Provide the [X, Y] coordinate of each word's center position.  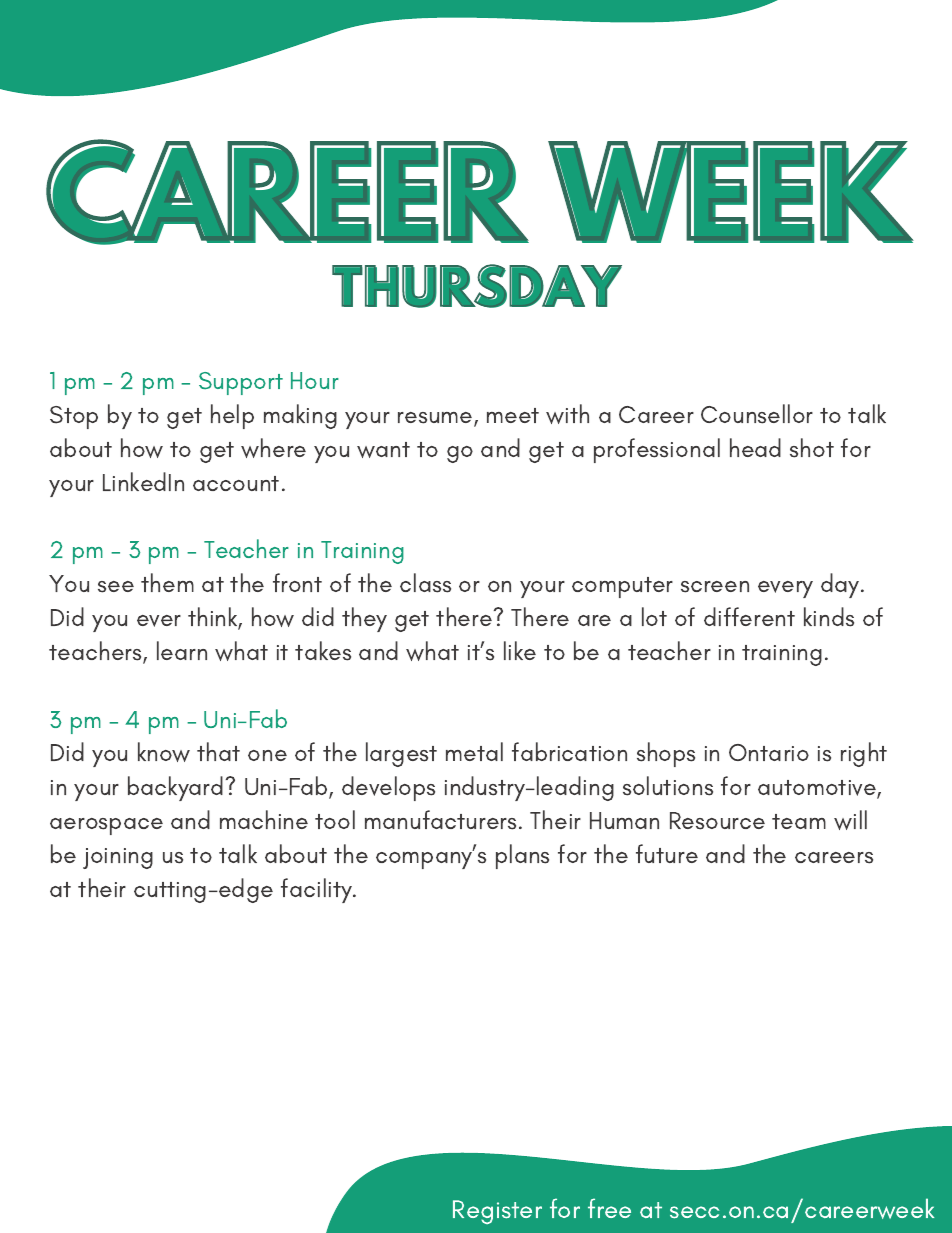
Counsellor [757, 414]
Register [497, 1212]
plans [522, 856]
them [167, 582]
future [667, 853]
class [425, 583]
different [749, 616]
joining [118, 858]
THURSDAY [477, 286]
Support [241, 383]
